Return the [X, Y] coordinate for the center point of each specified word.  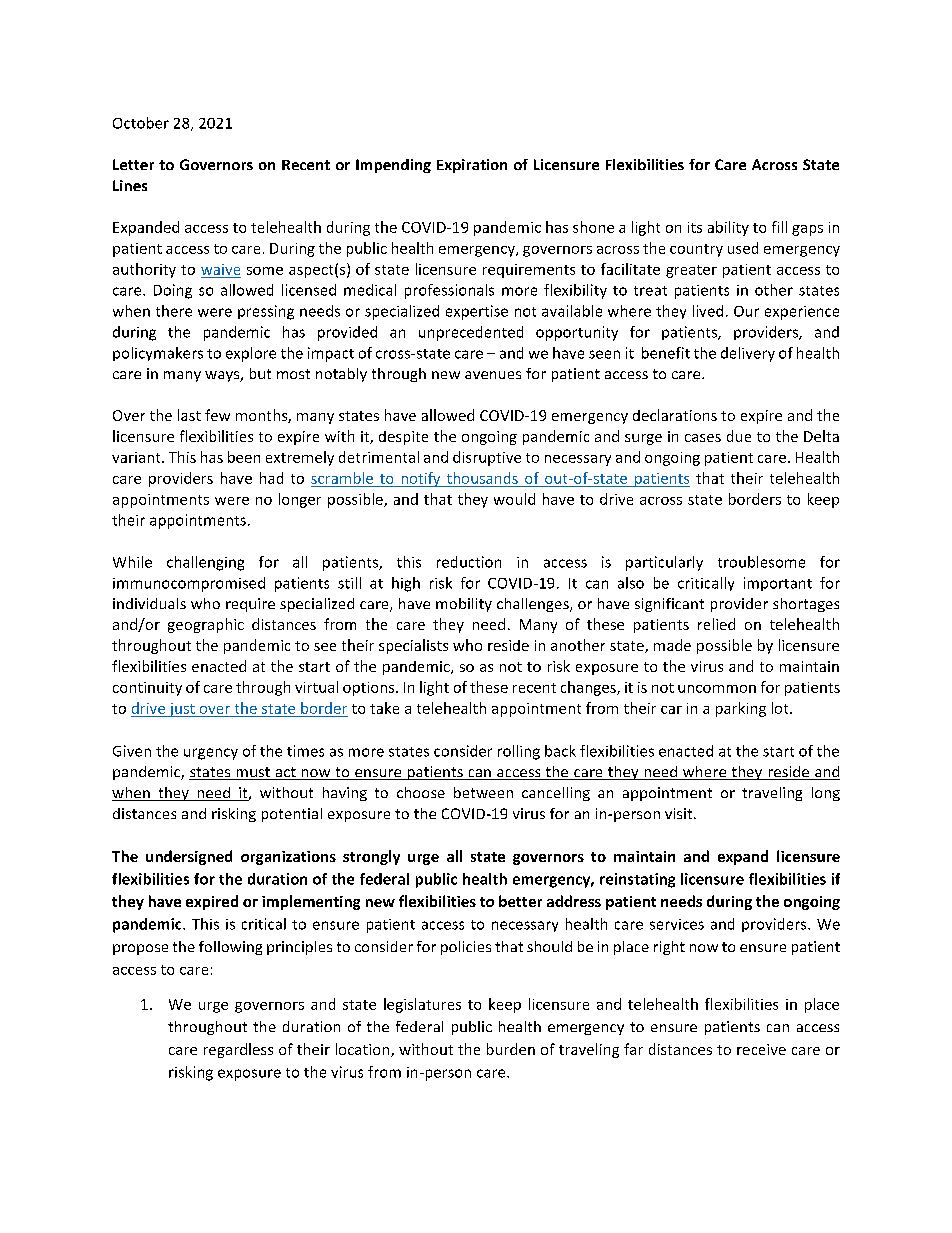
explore [251, 354]
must [253, 773]
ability [728, 228]
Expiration [472, 166]
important [778, 584]
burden [511, 1049]
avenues [493, 375]
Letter [133, 164]
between [483, 792]
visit [680, 813]
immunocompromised [189, 584]
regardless [238, 1050]
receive [761, 1049]
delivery [748, 354]
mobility [464, 605]
